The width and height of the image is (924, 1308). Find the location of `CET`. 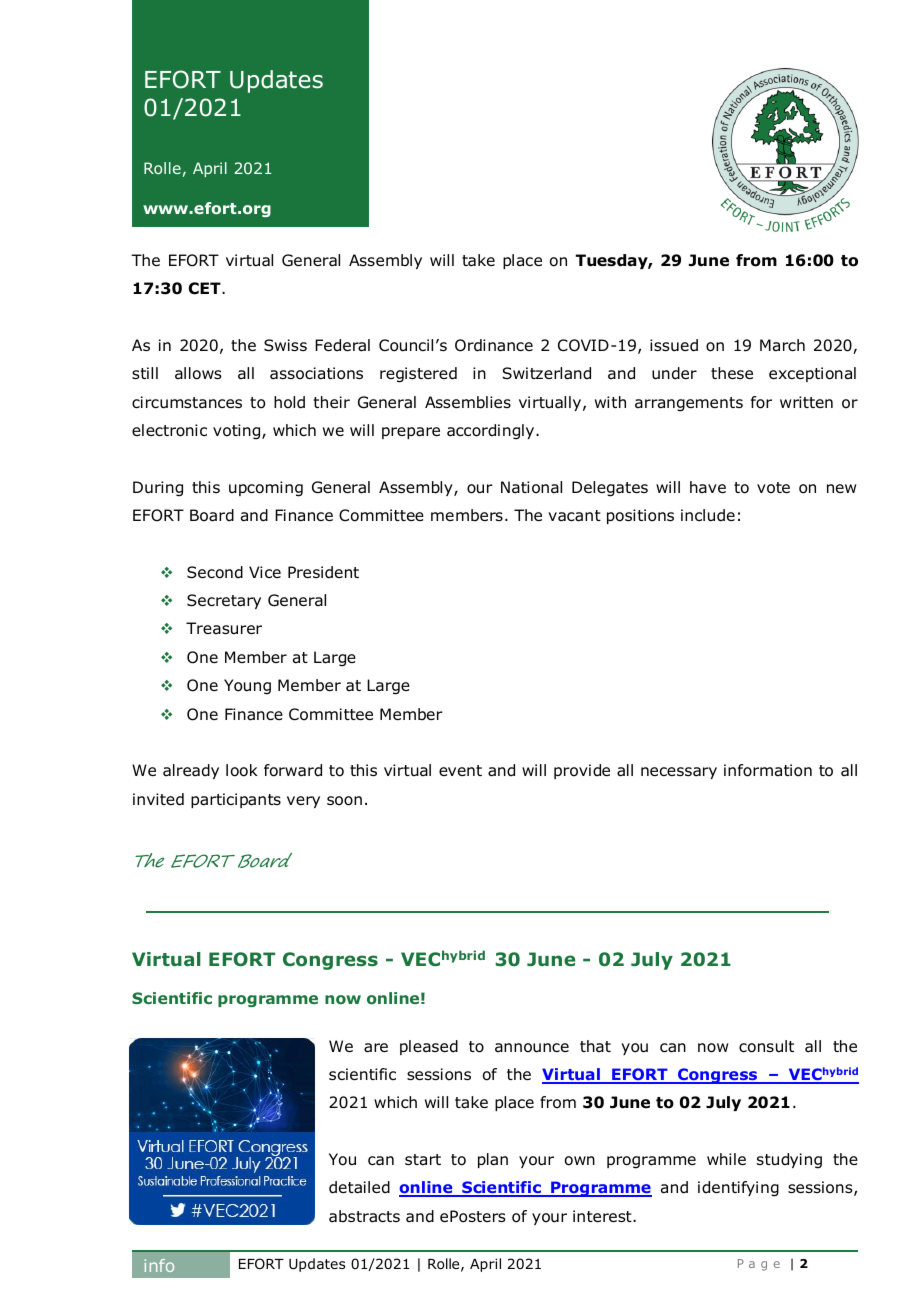

CET is located at coordinates (206, 288).
